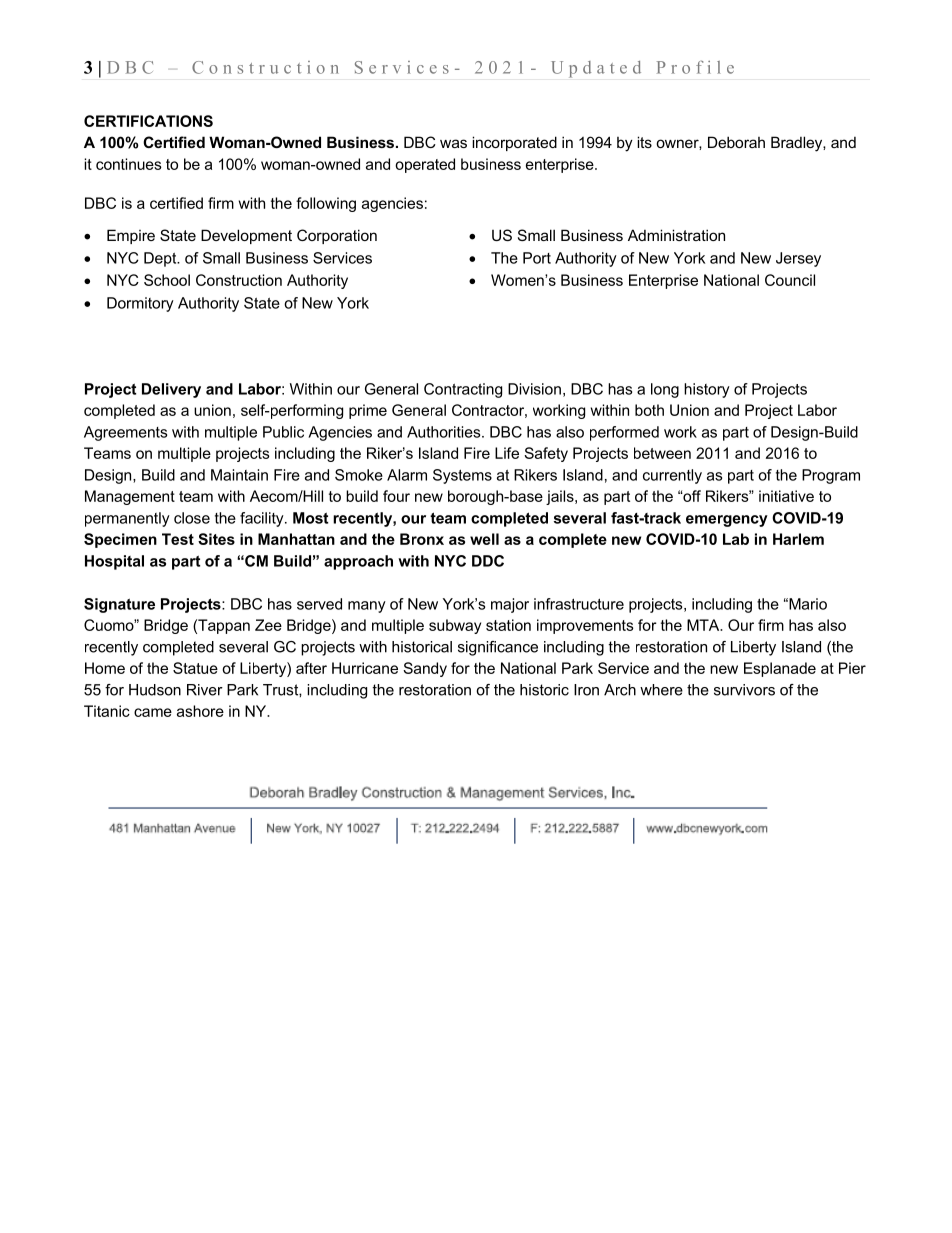 Image resolution: width=952 pixels, height=1233 pixels. Describe the element at coordinates (736, 142) in the document. I see `Deborah` at that location.
